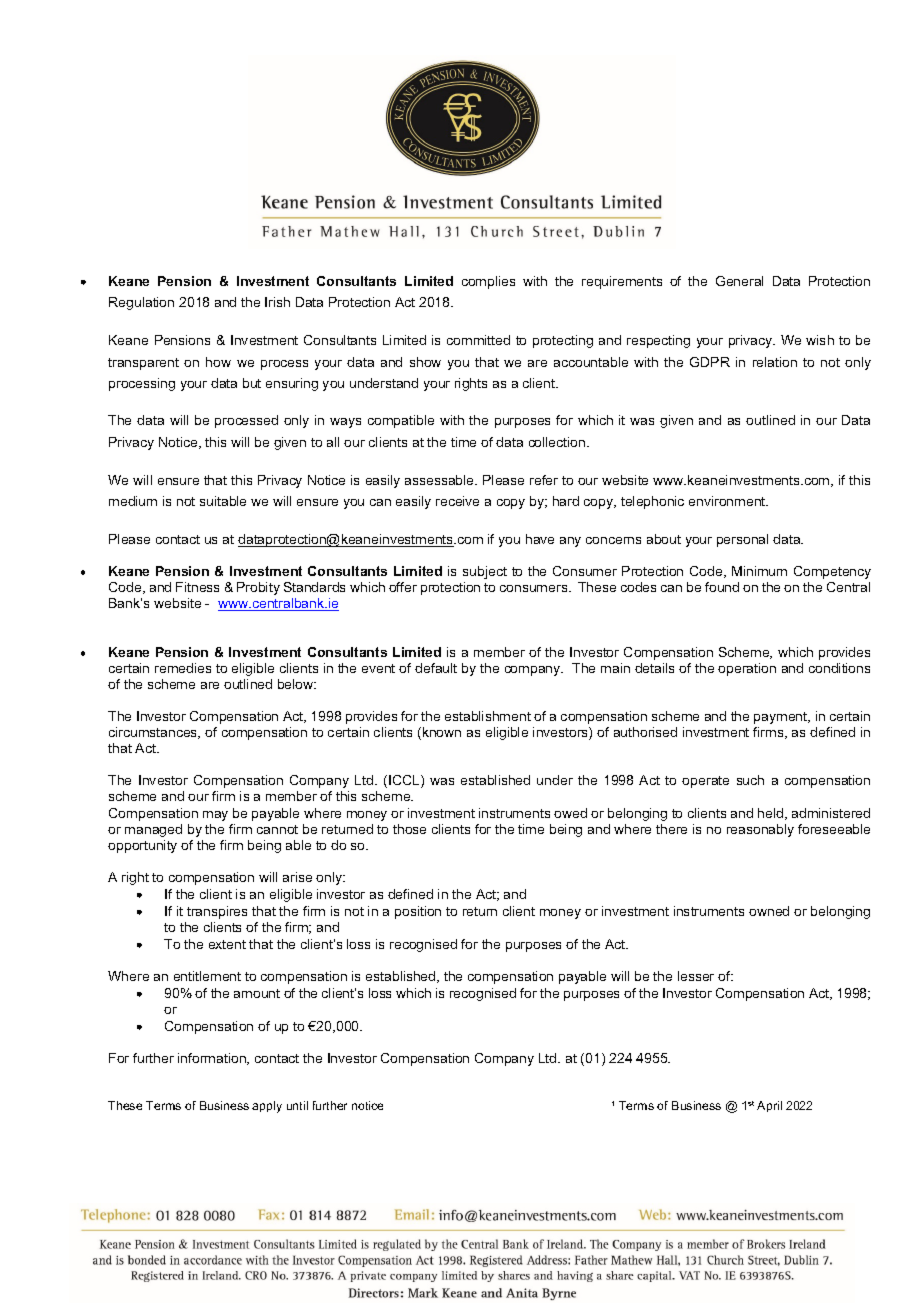  I want to click on until, so click(297, 1105).
